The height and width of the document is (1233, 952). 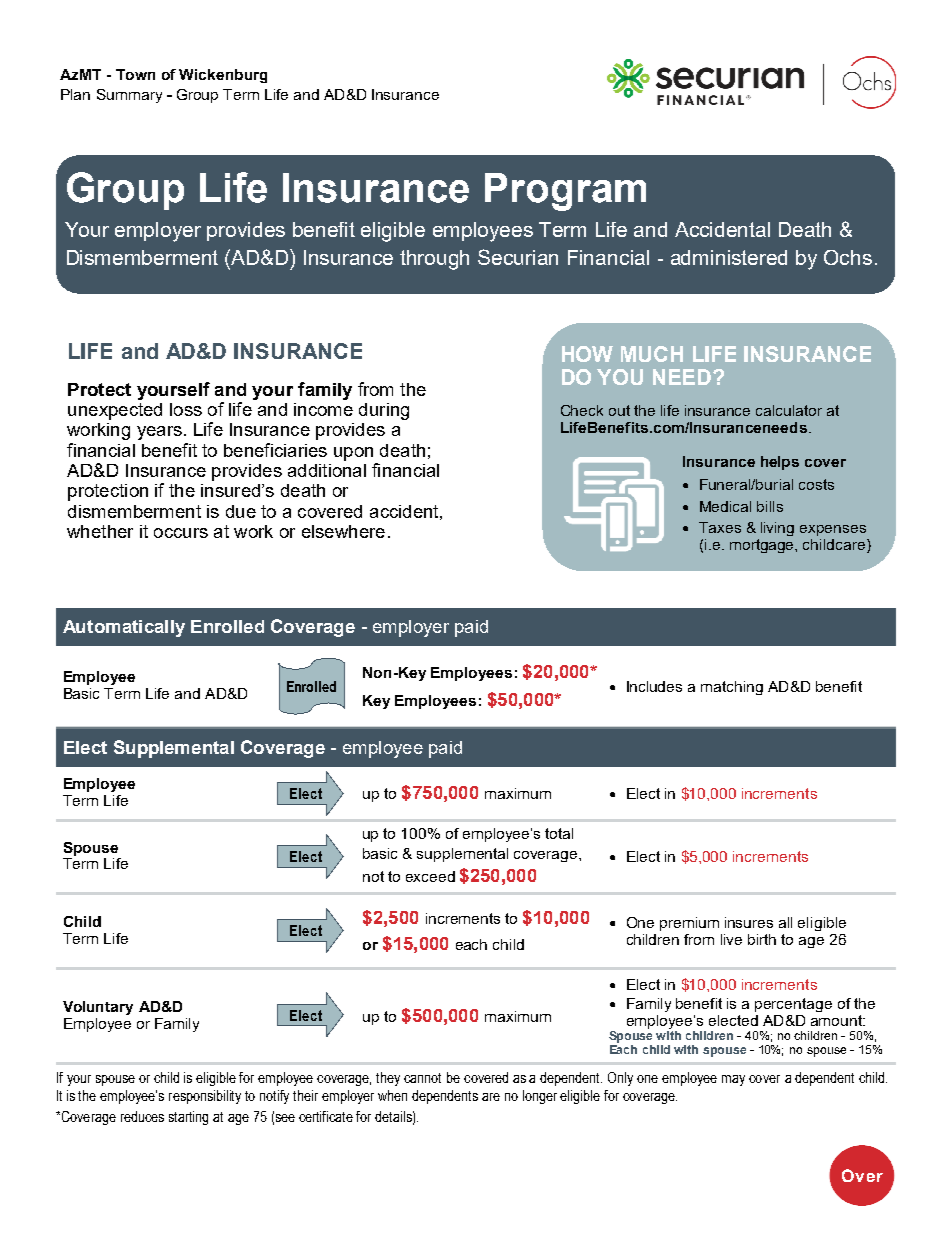 What do you see at coordinates (205, 1097) in the document?
I see `responsibility` at bounding box center [205, 1097].
